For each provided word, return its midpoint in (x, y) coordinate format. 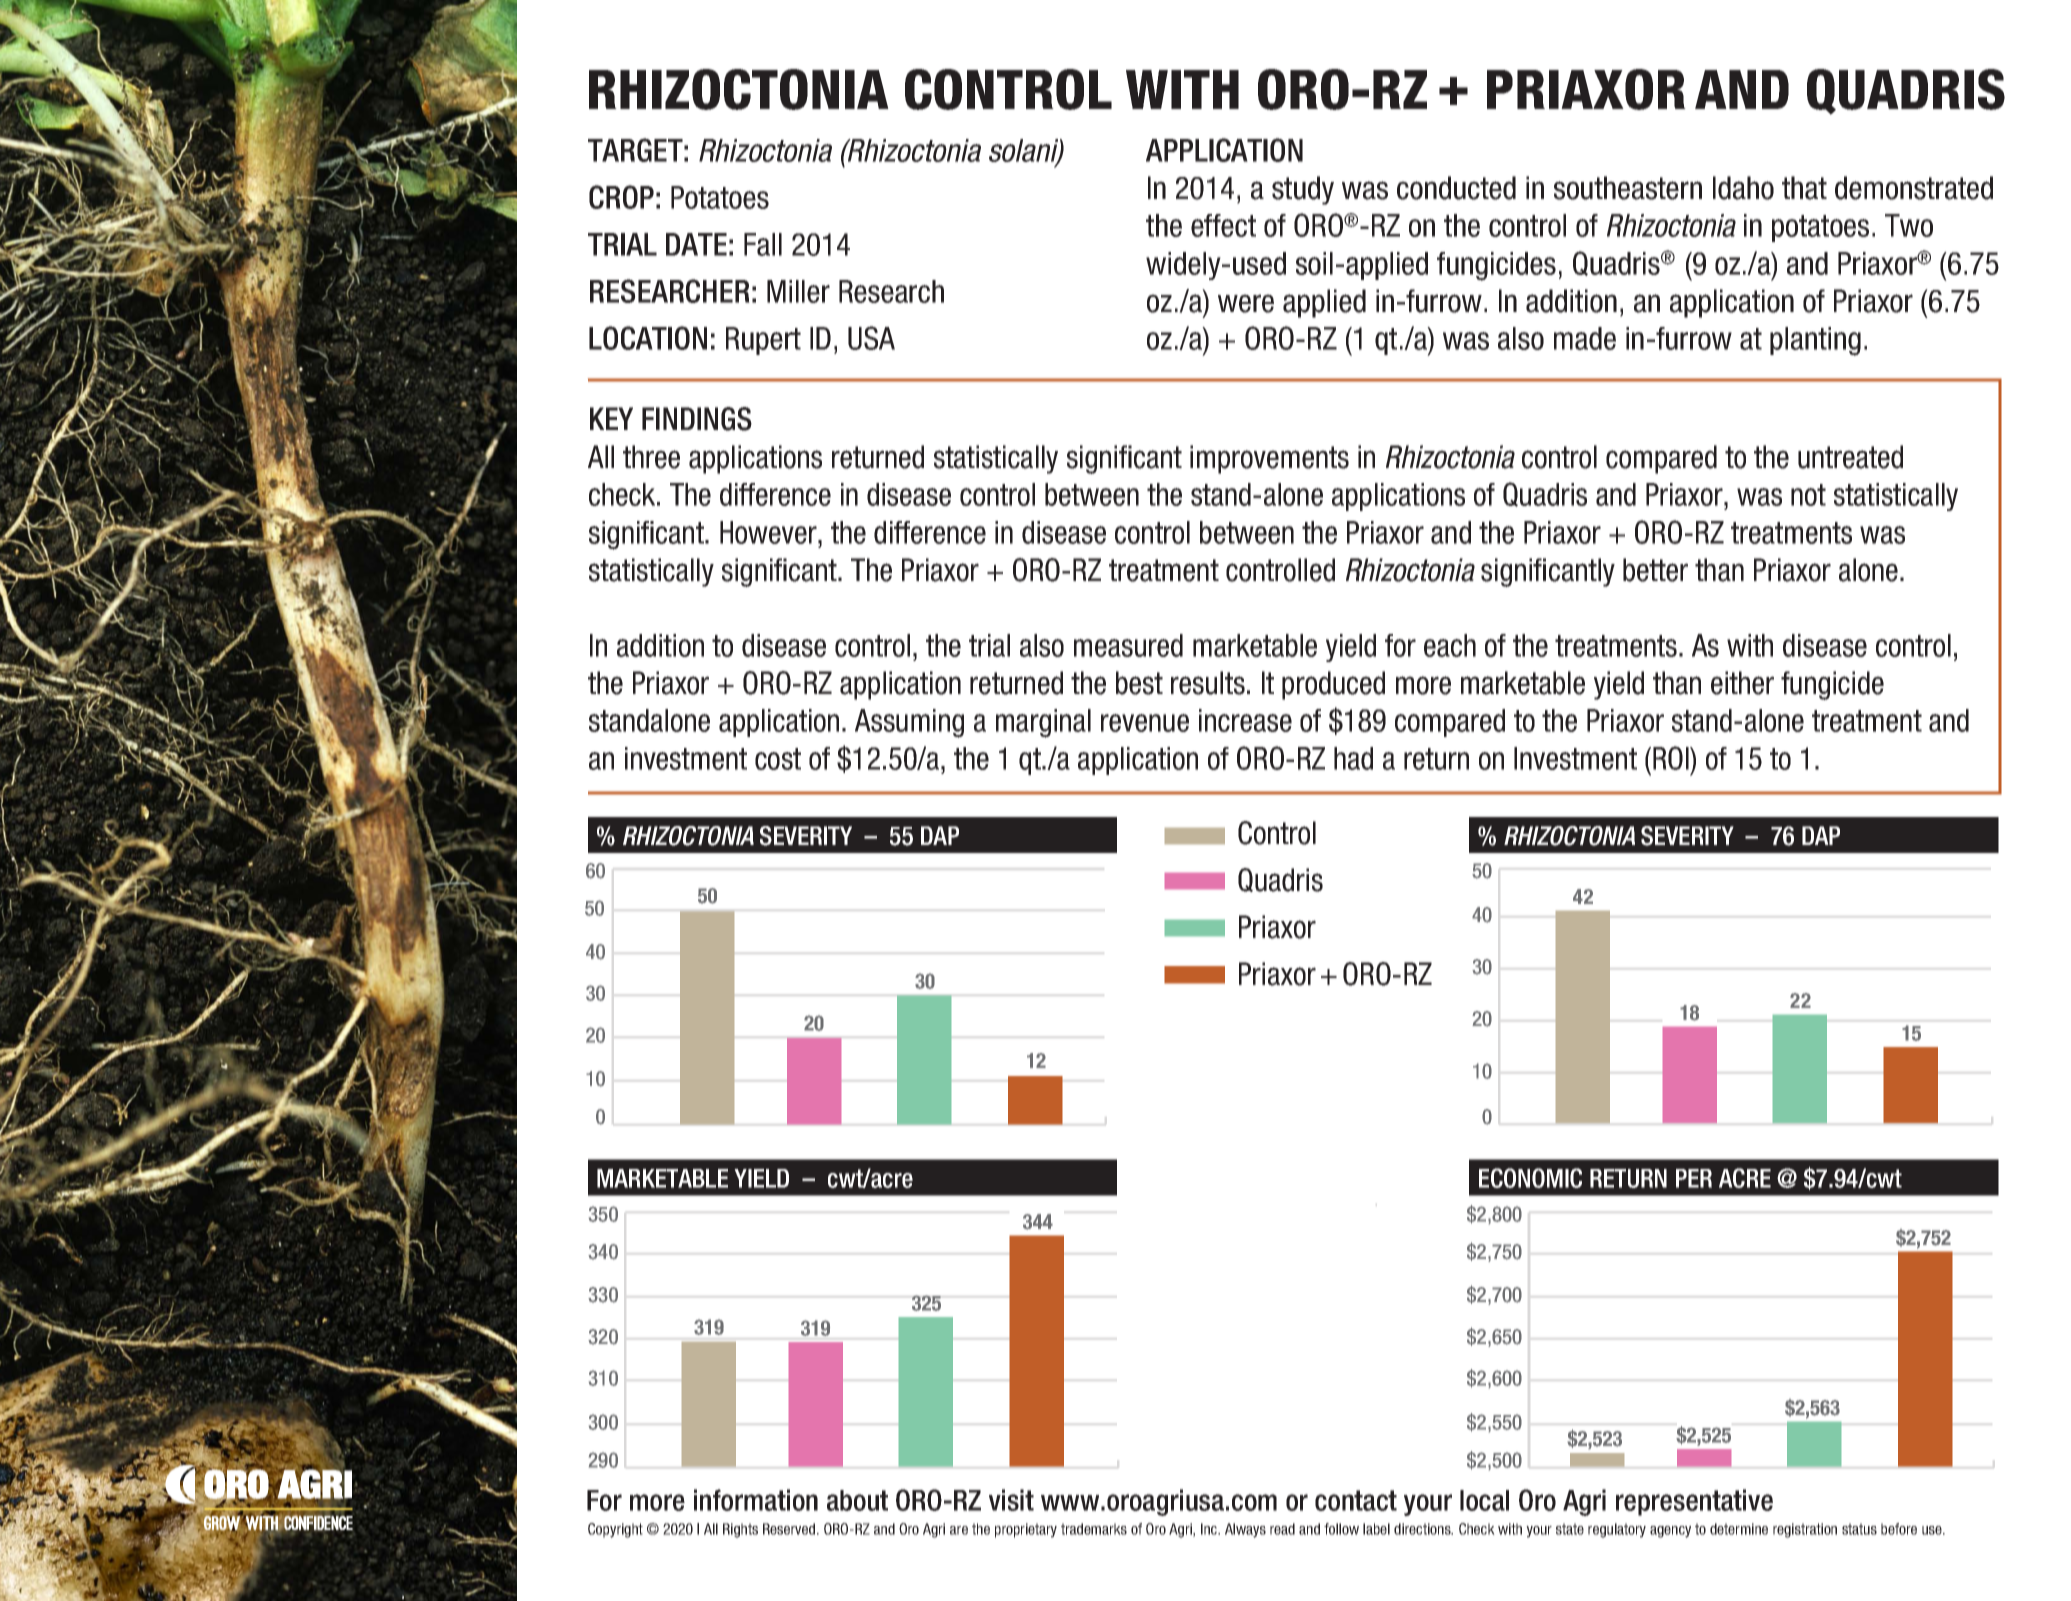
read (1282, 1529)
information (756, 1500)
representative (1694, 1502)
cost (778, 759)
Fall (763, 244)
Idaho (1743, 188)
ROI (1672, 758)
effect (1223, 225)
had (1353, 758)
